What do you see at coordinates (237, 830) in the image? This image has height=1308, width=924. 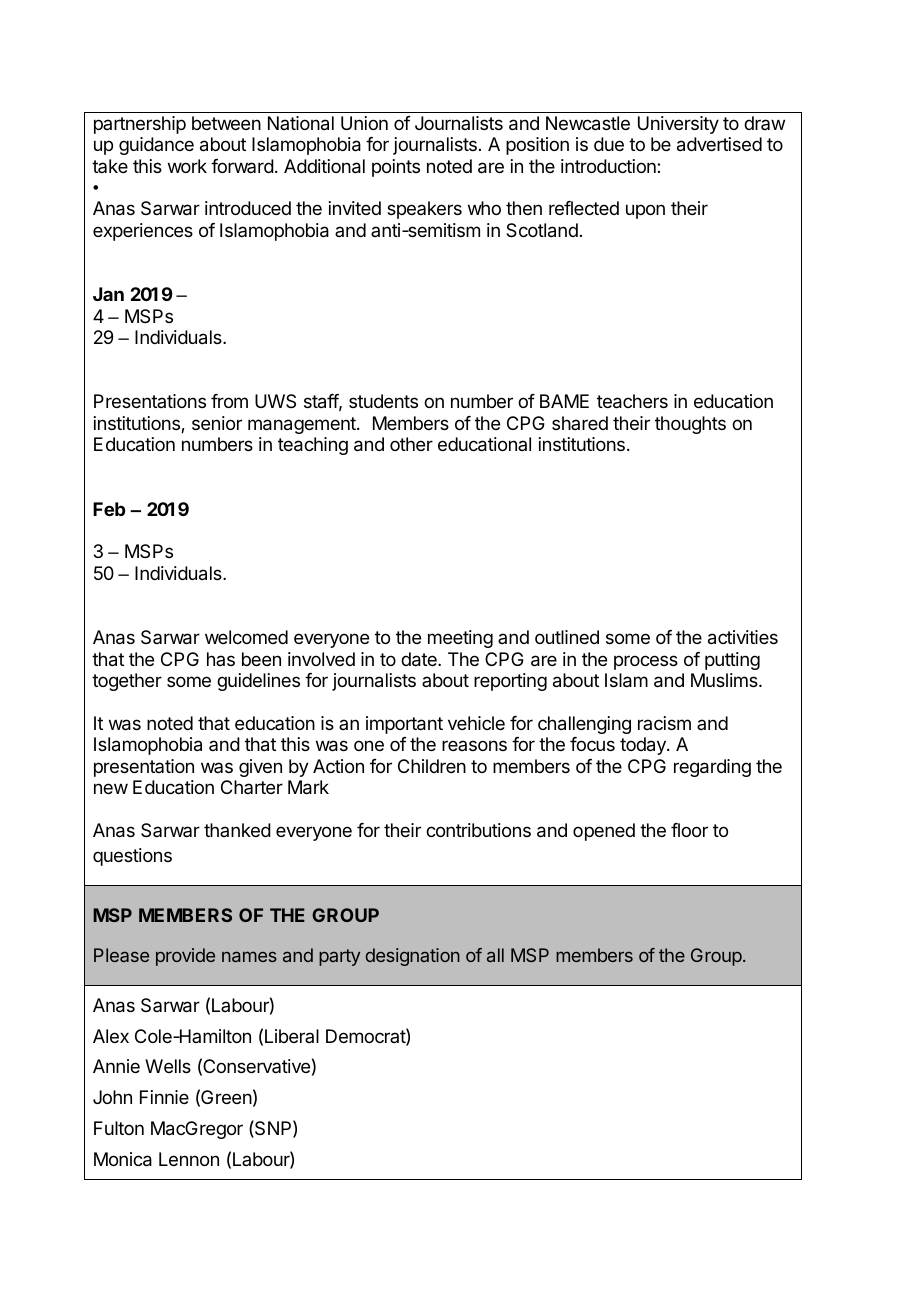 I see `thanked` at bounding box center [237, 830].
